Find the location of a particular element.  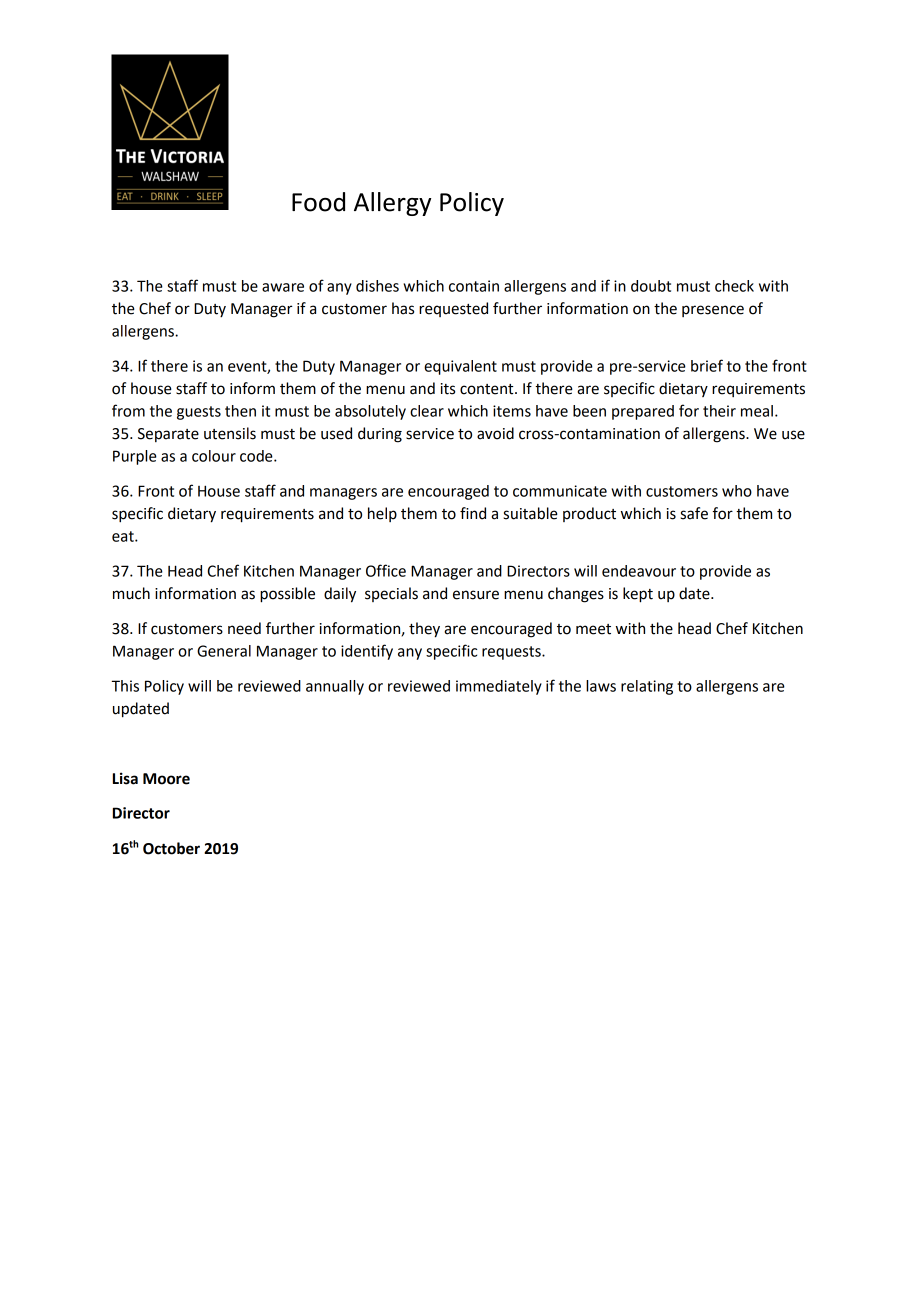

relating is located at coordinates (647, 687).
